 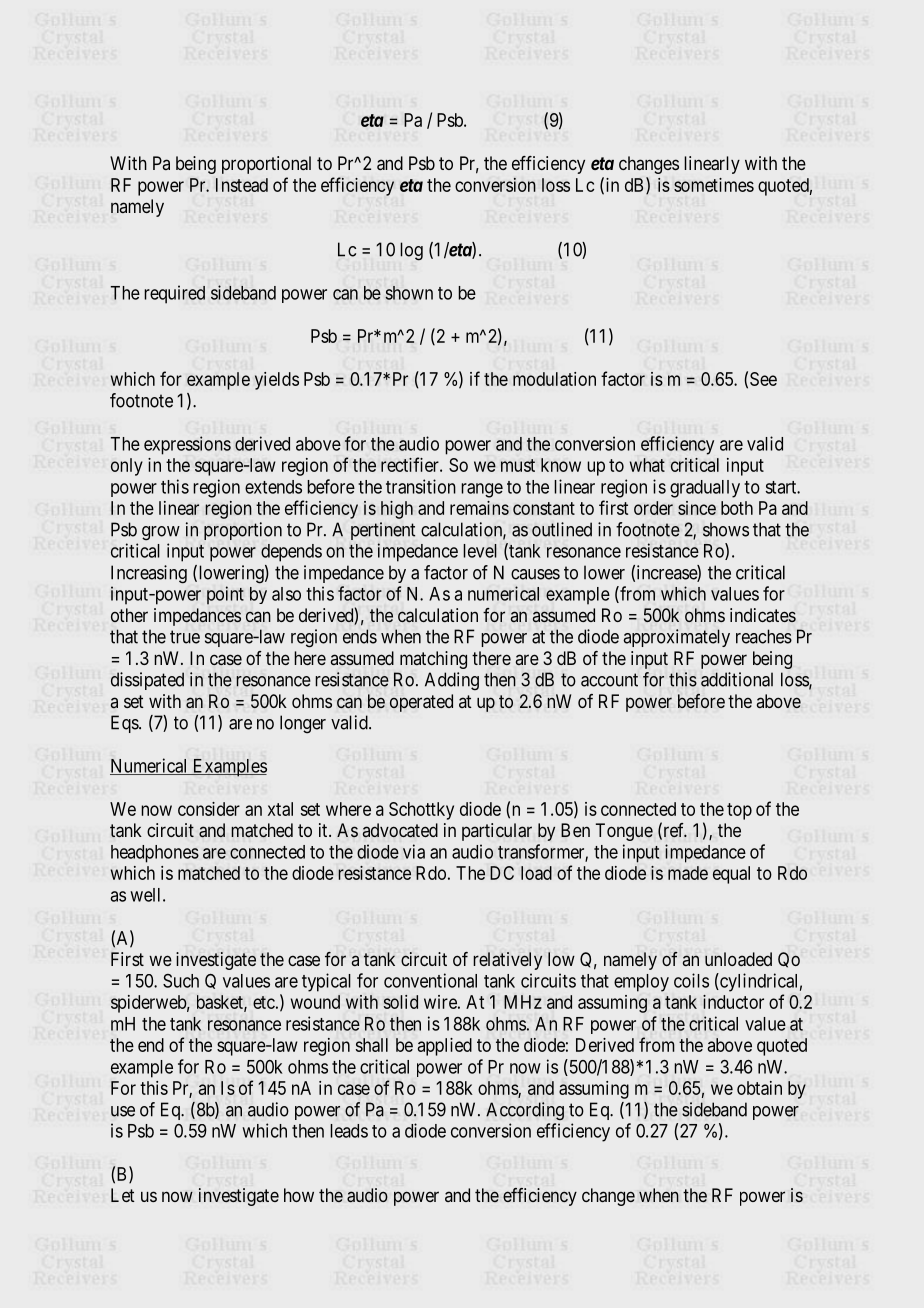 I want to click on grow, so click(x=161, y=533).
